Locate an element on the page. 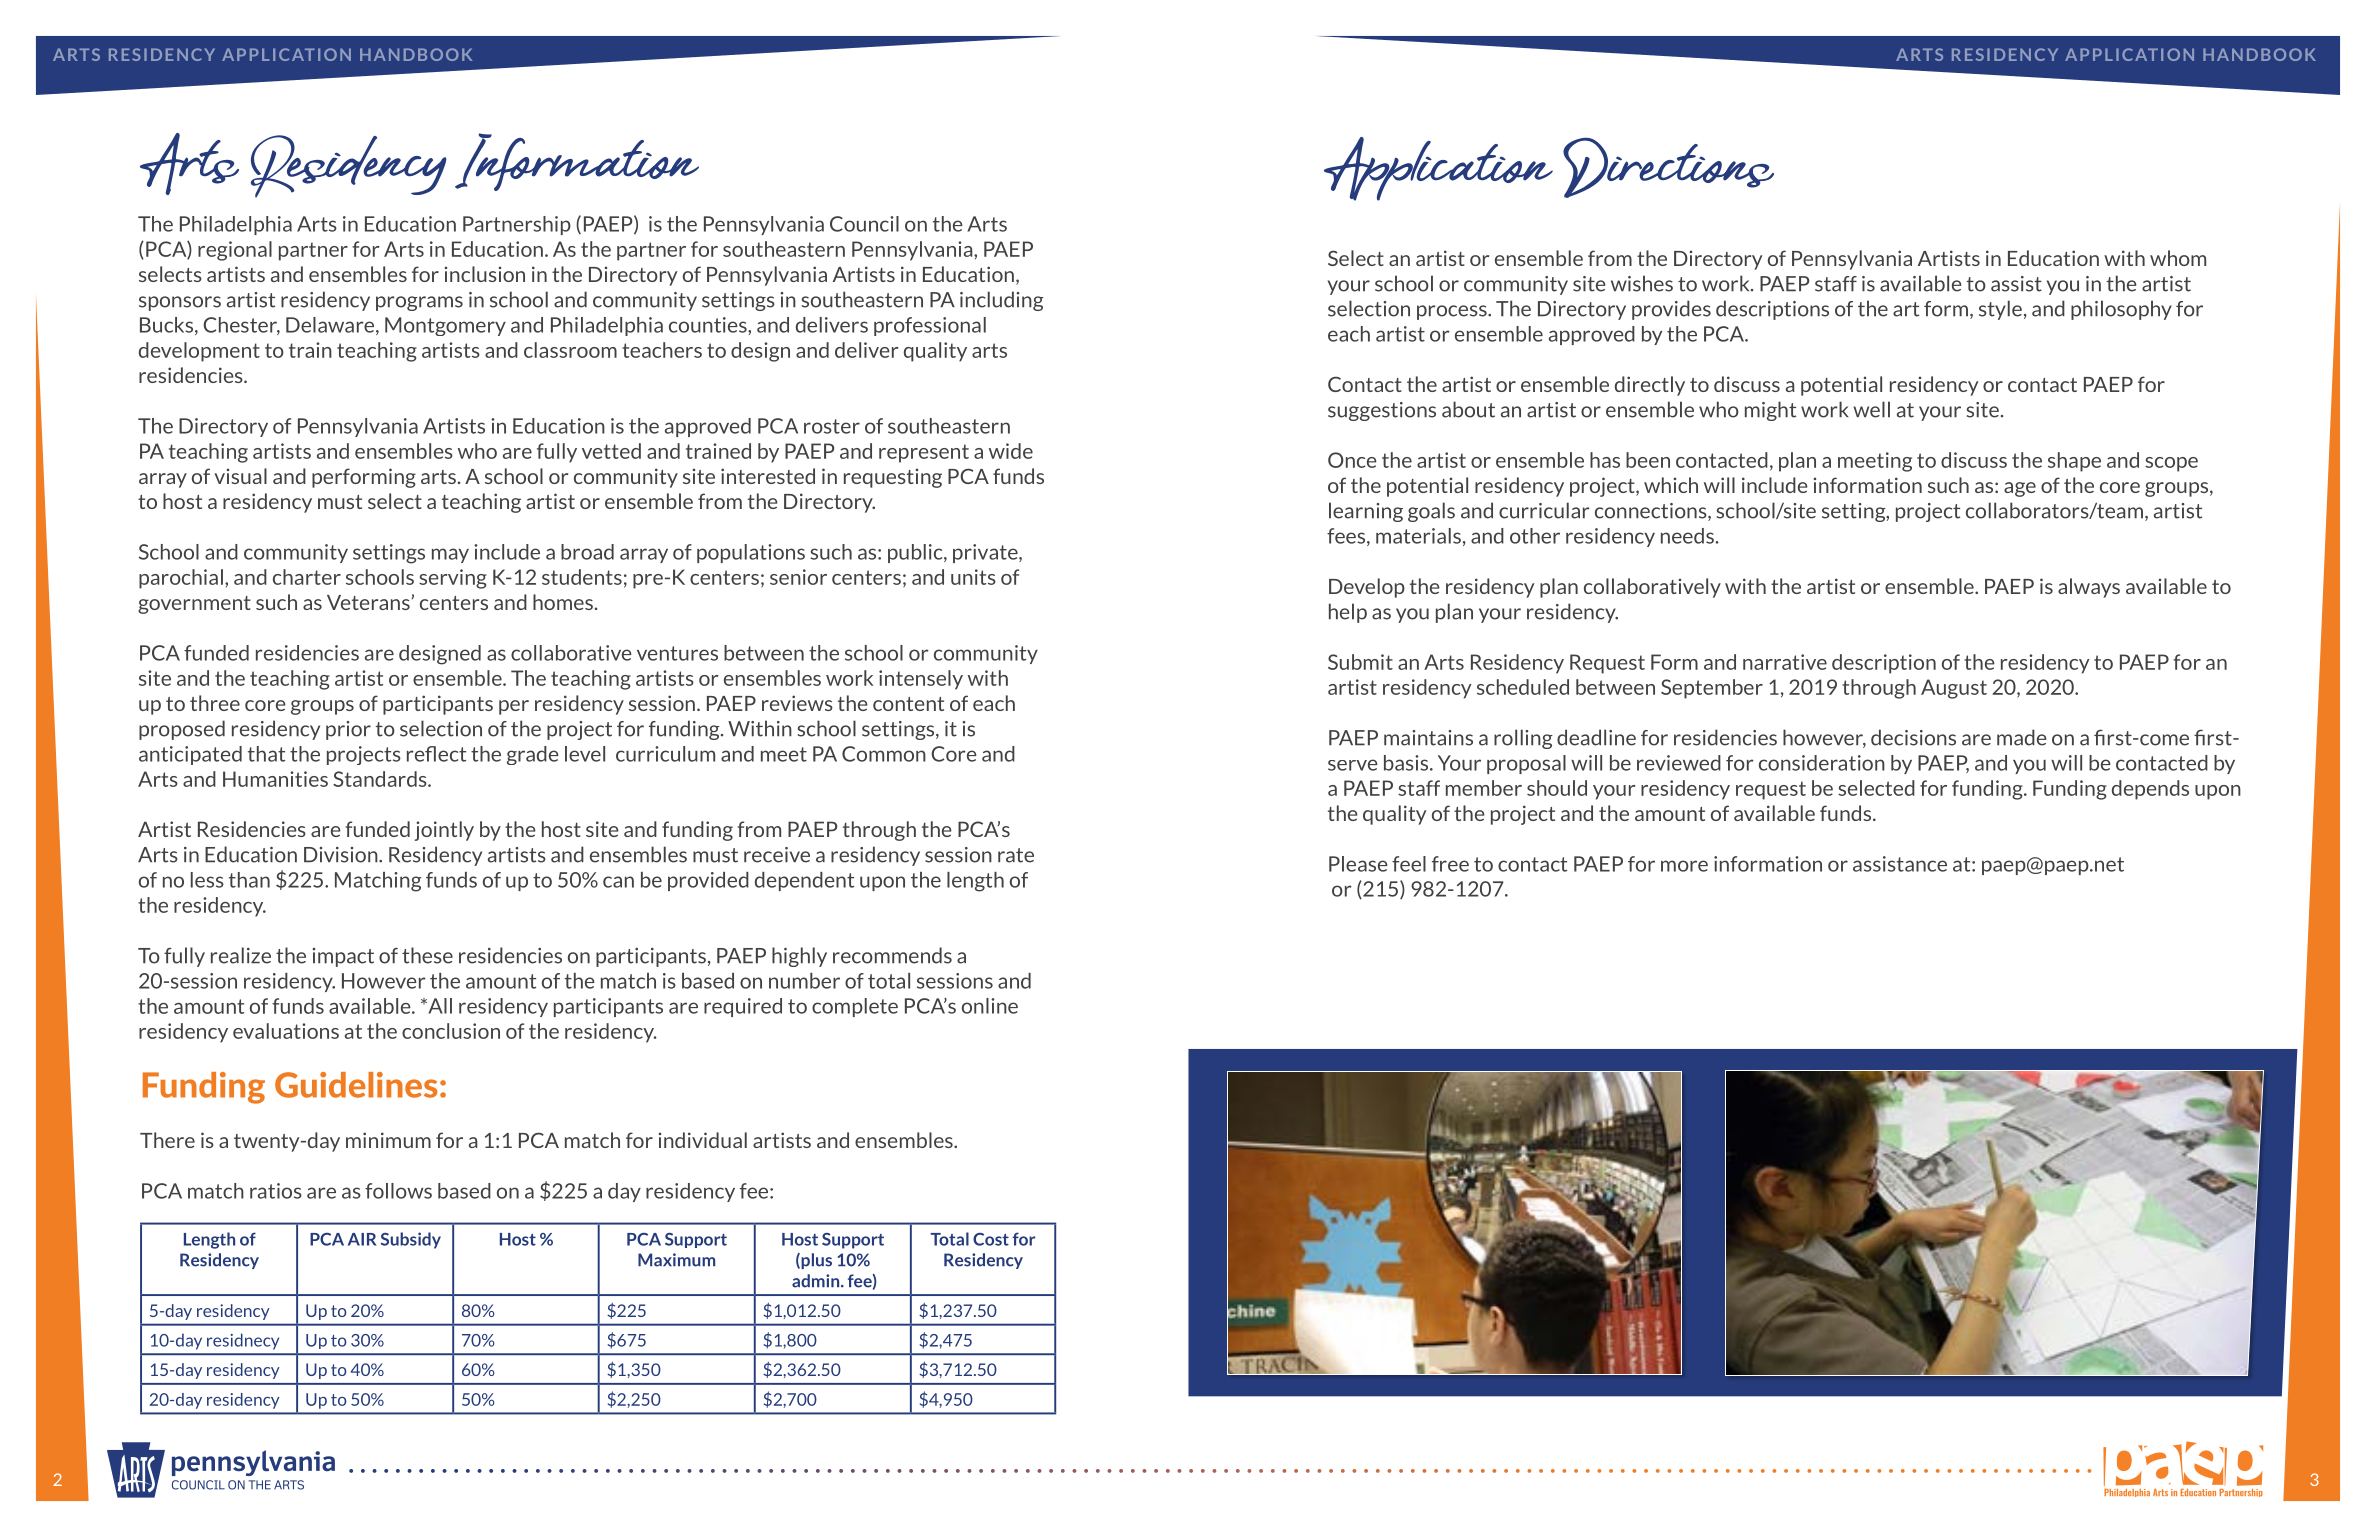  Subsidy is located at coordinates (411, 1240).
